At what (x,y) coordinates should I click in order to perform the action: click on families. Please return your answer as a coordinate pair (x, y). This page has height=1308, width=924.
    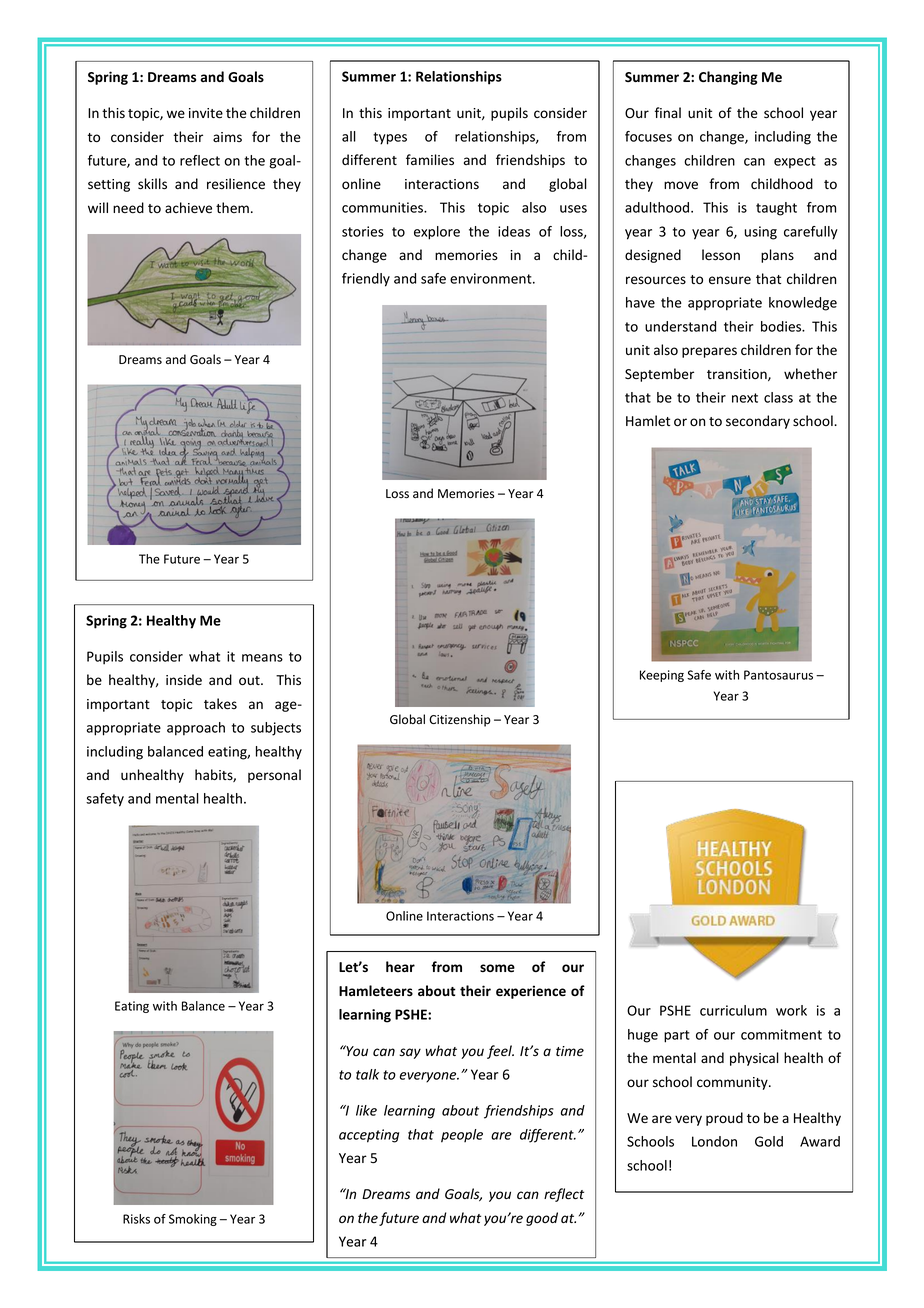
    Looking at the image, I should click on (430, 160).
